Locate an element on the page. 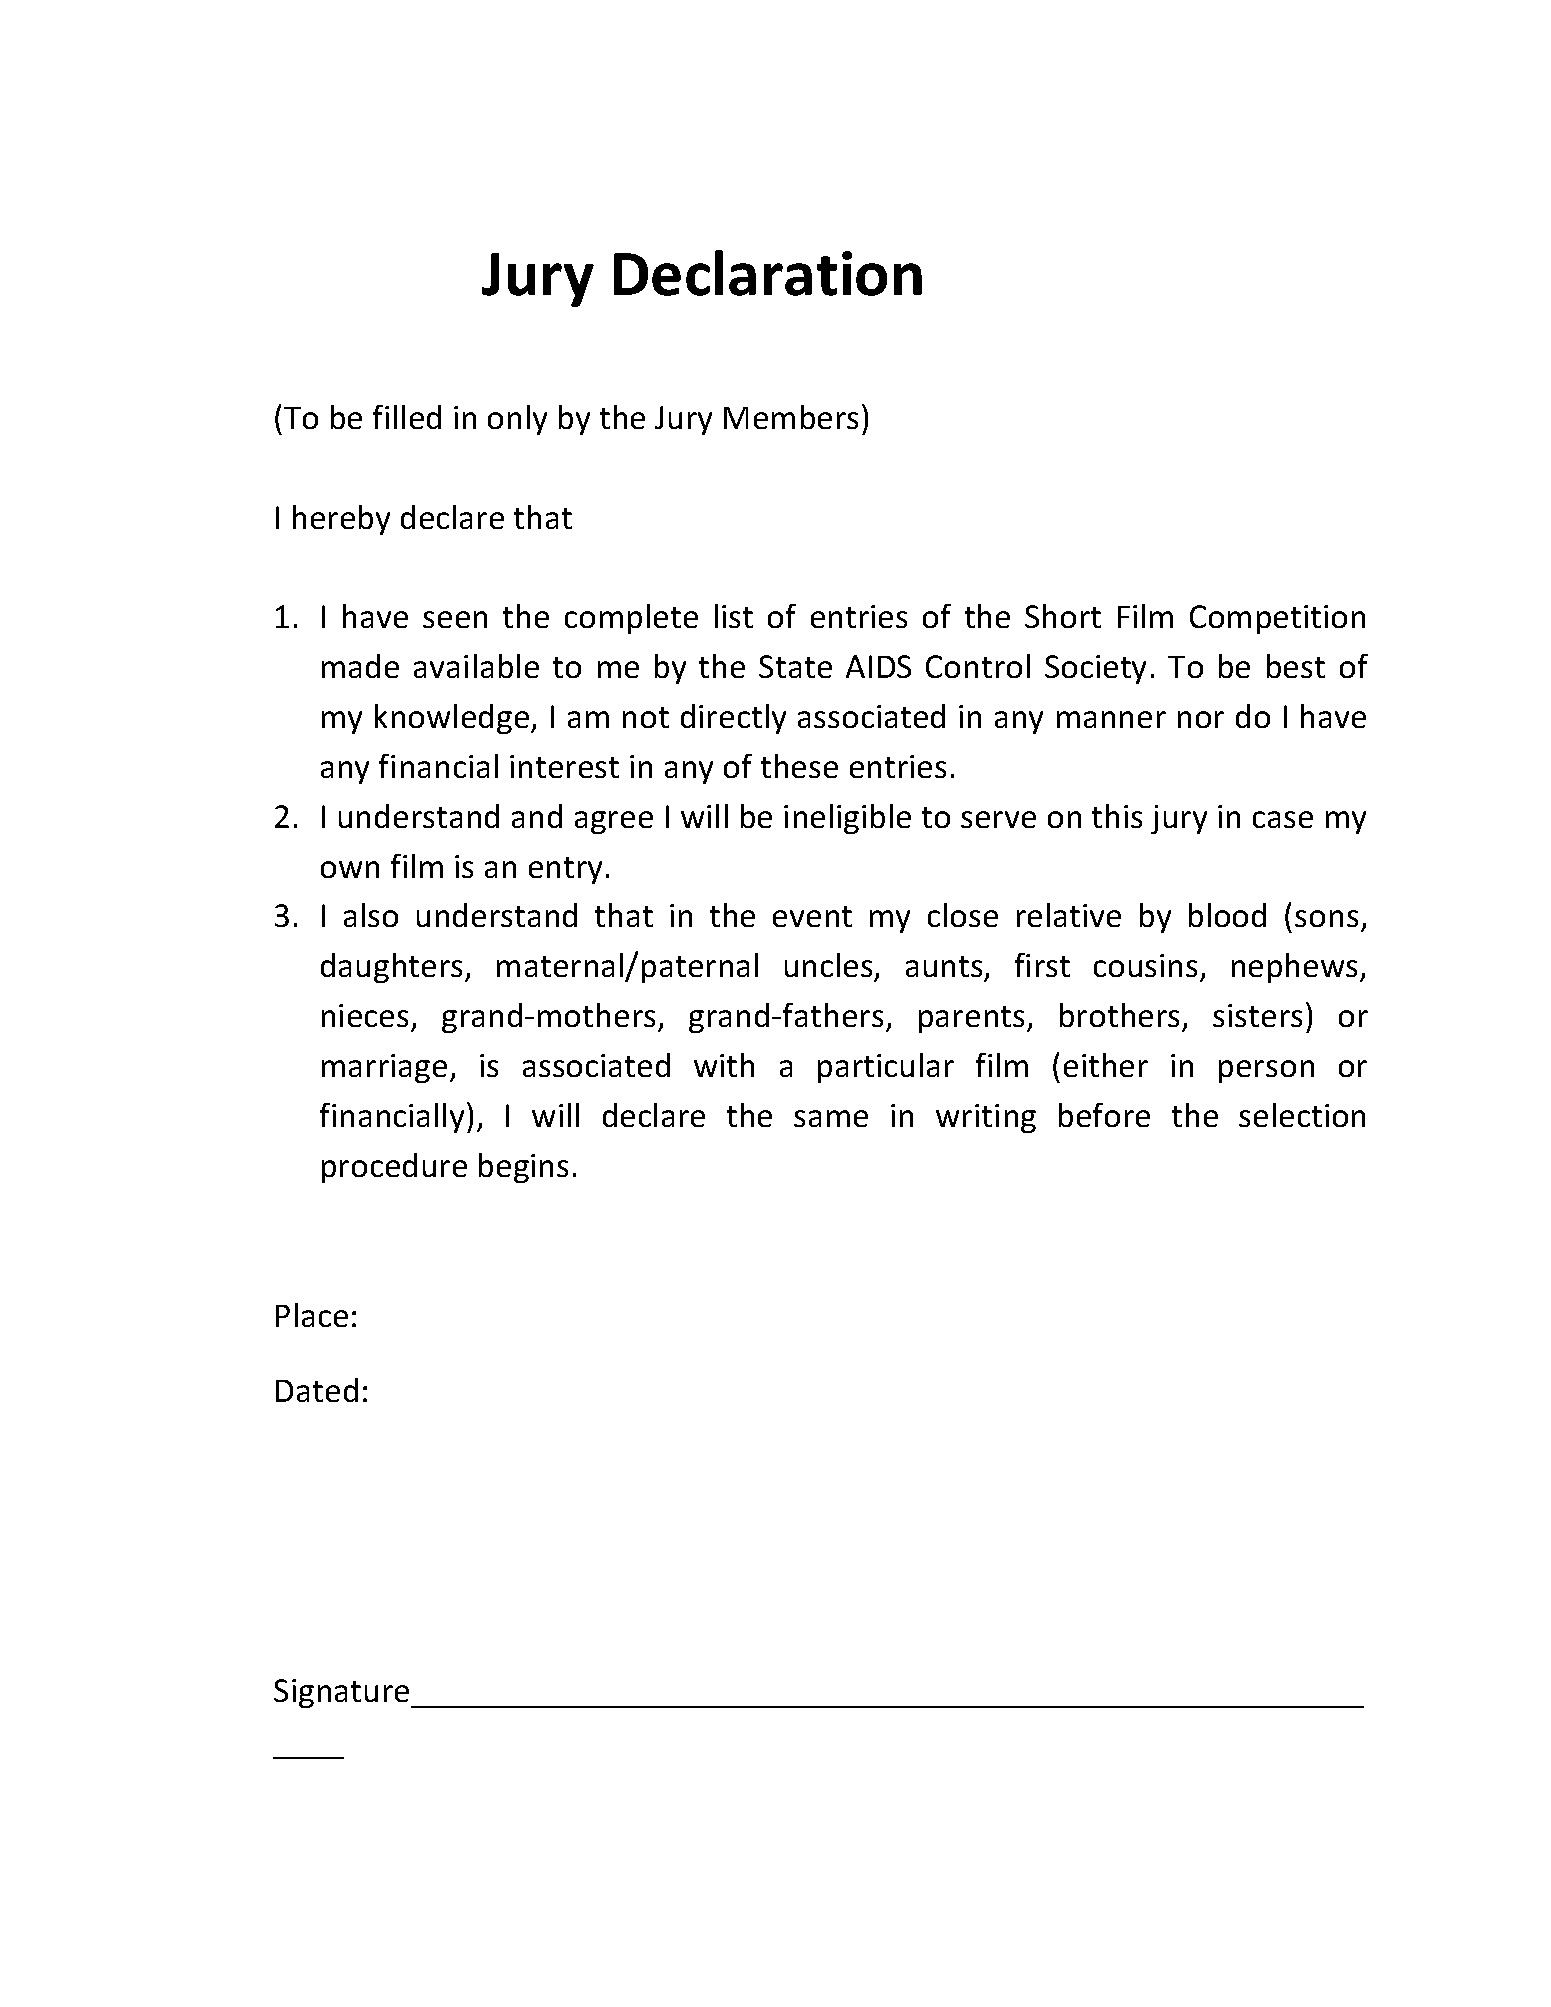 The width and height of the page is (1551, 2007). Declaration is located at coordinates (768, 273).
